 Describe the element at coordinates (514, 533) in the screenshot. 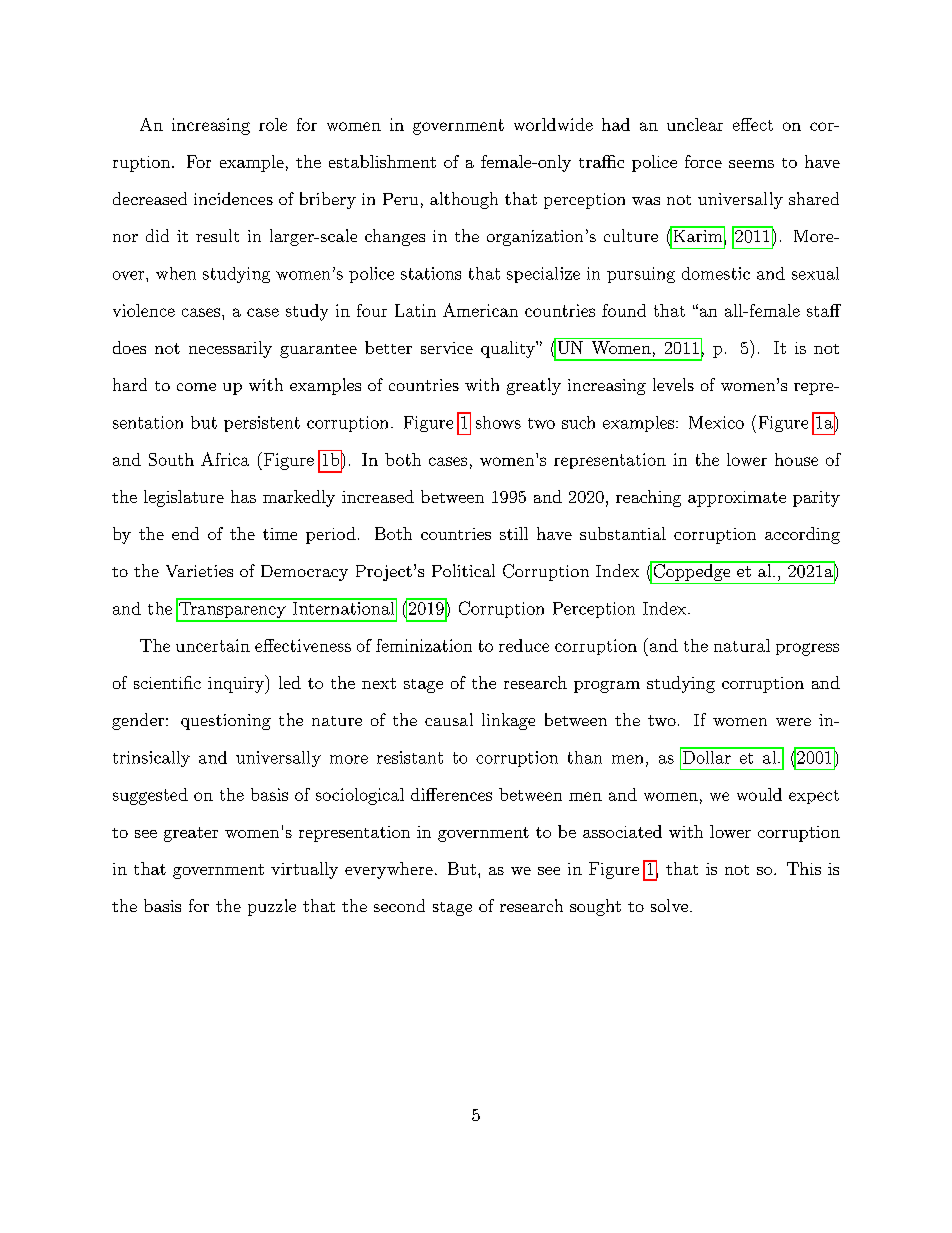

I see `still` at that location.
